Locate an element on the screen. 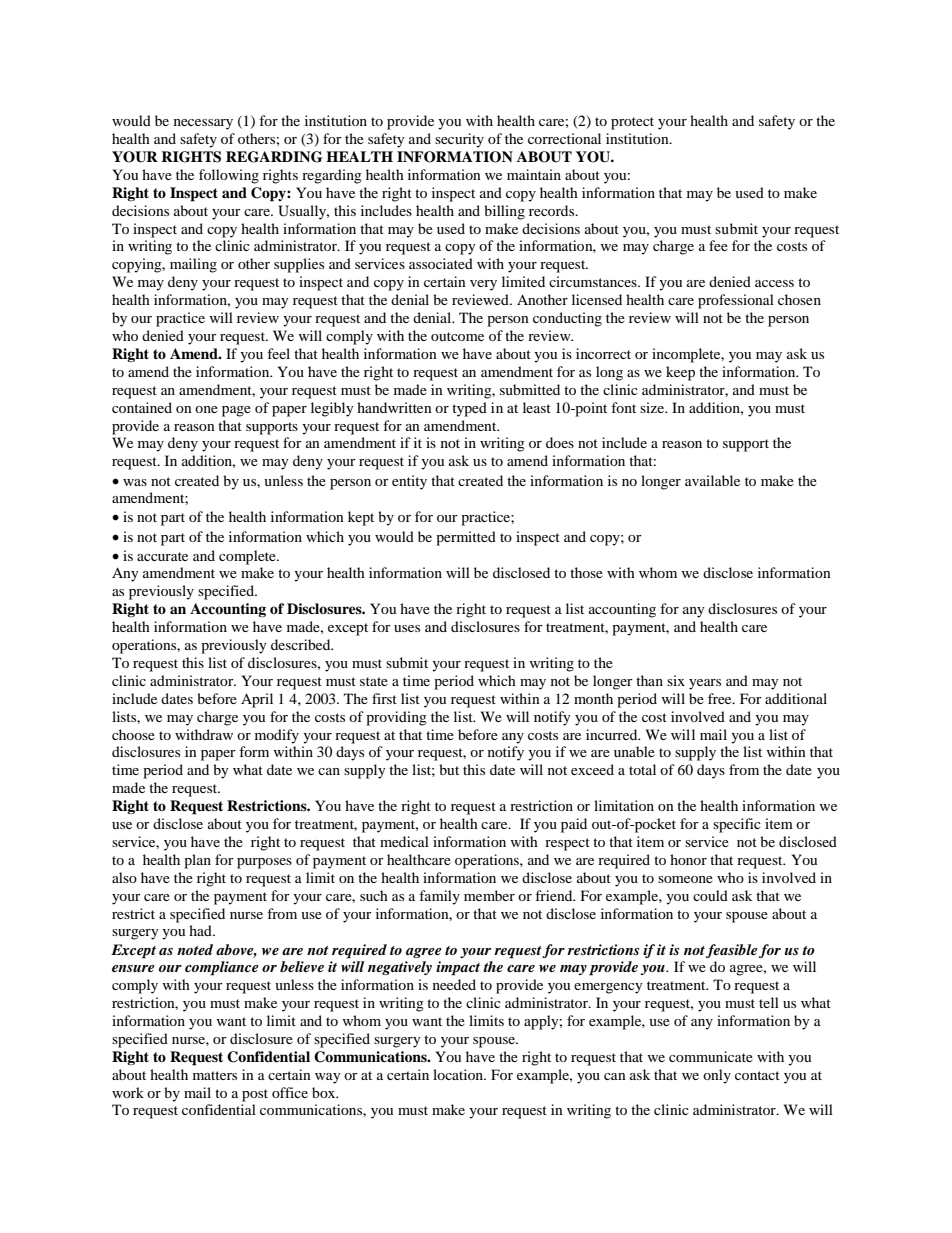 This screenshot has width=952, height=1233. only is located at coordinates (717, 1076).
